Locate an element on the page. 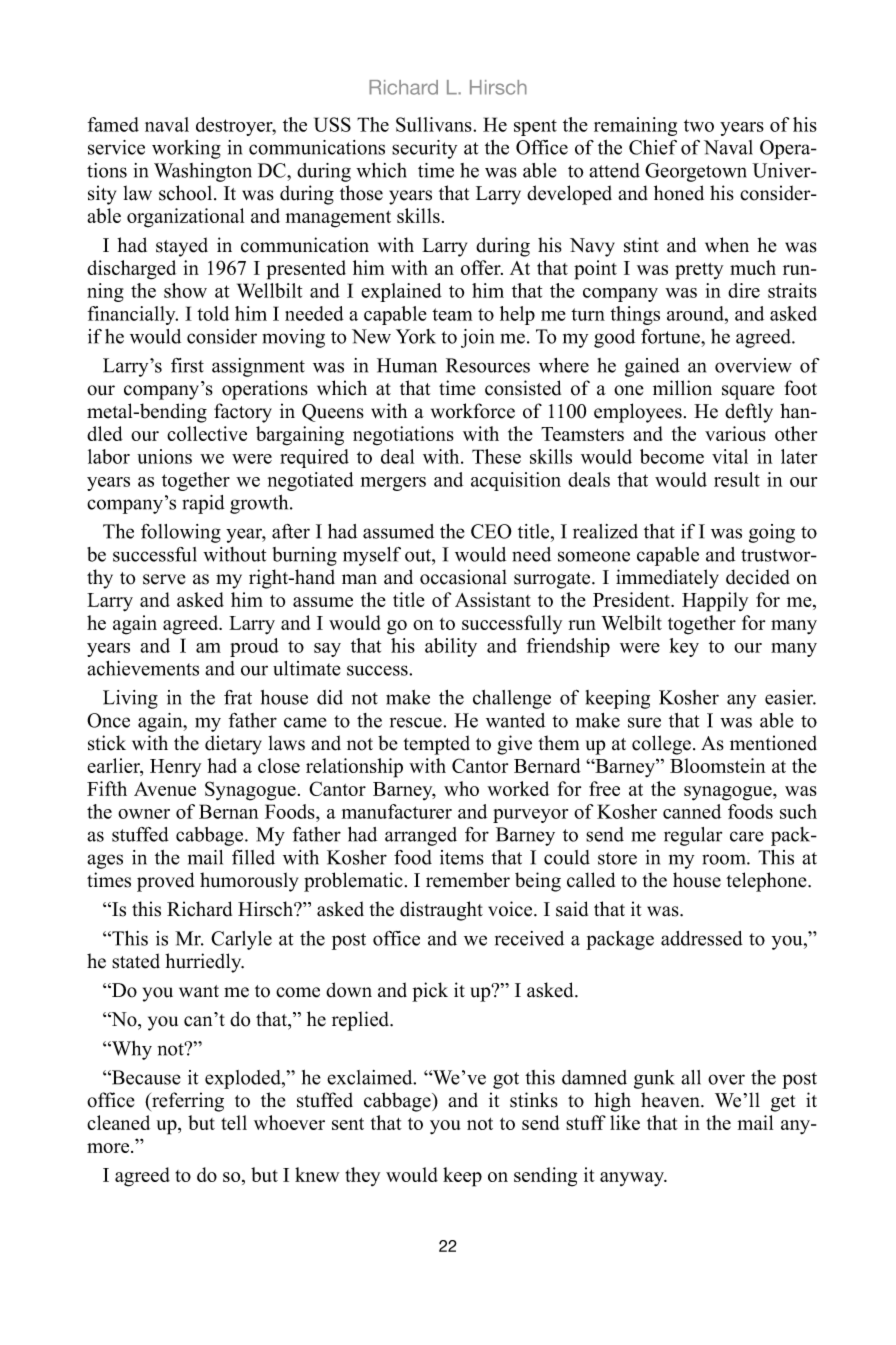 The width and height of the page is (896, 1345). Georgetown is located at coordinates (696, 172).
